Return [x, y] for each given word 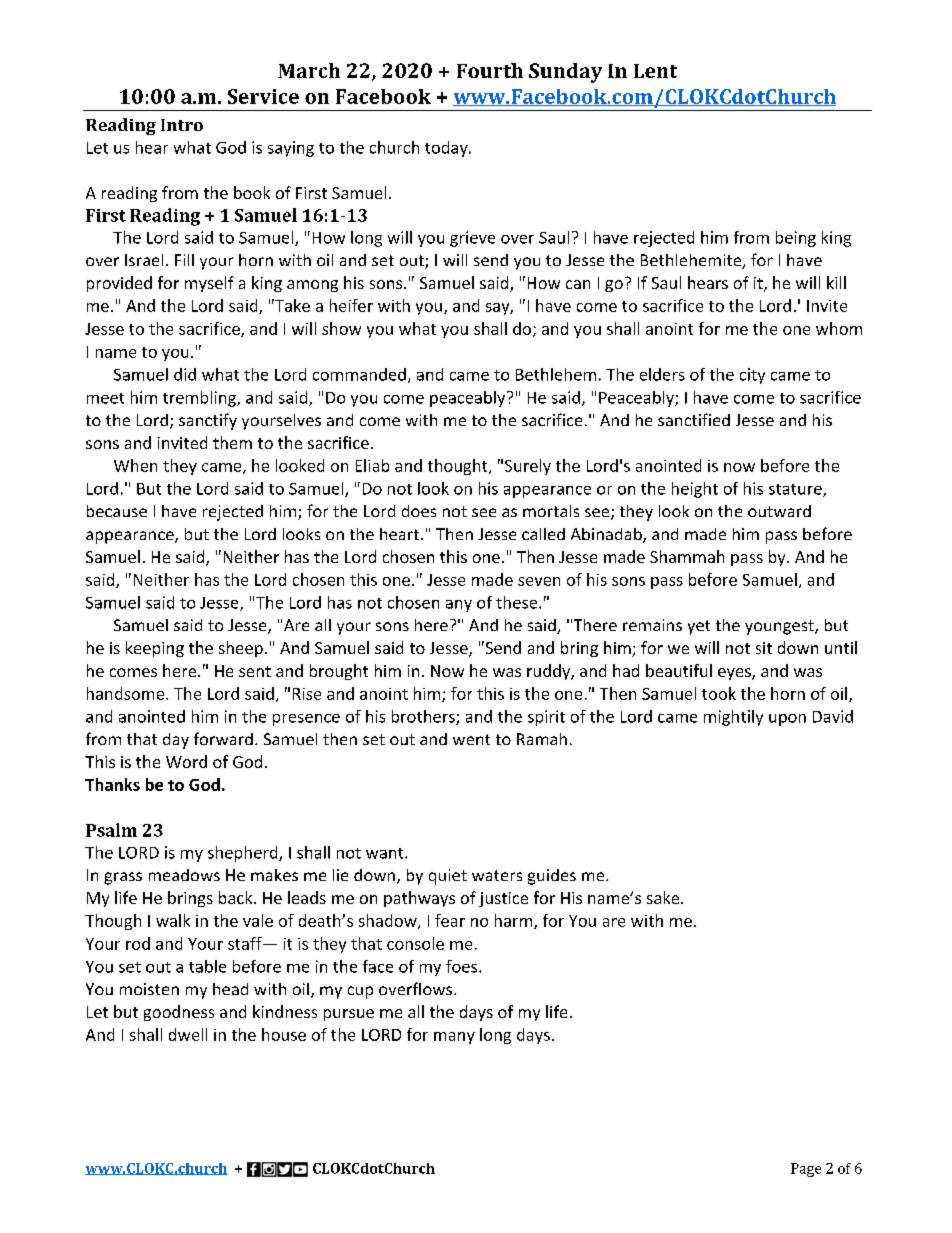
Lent [655, 71]
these [518, 602]
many [454, 1038]
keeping [155, 649]
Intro [182, 125]
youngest [780, 627]
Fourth [490, 70]
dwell [188, 1034]
